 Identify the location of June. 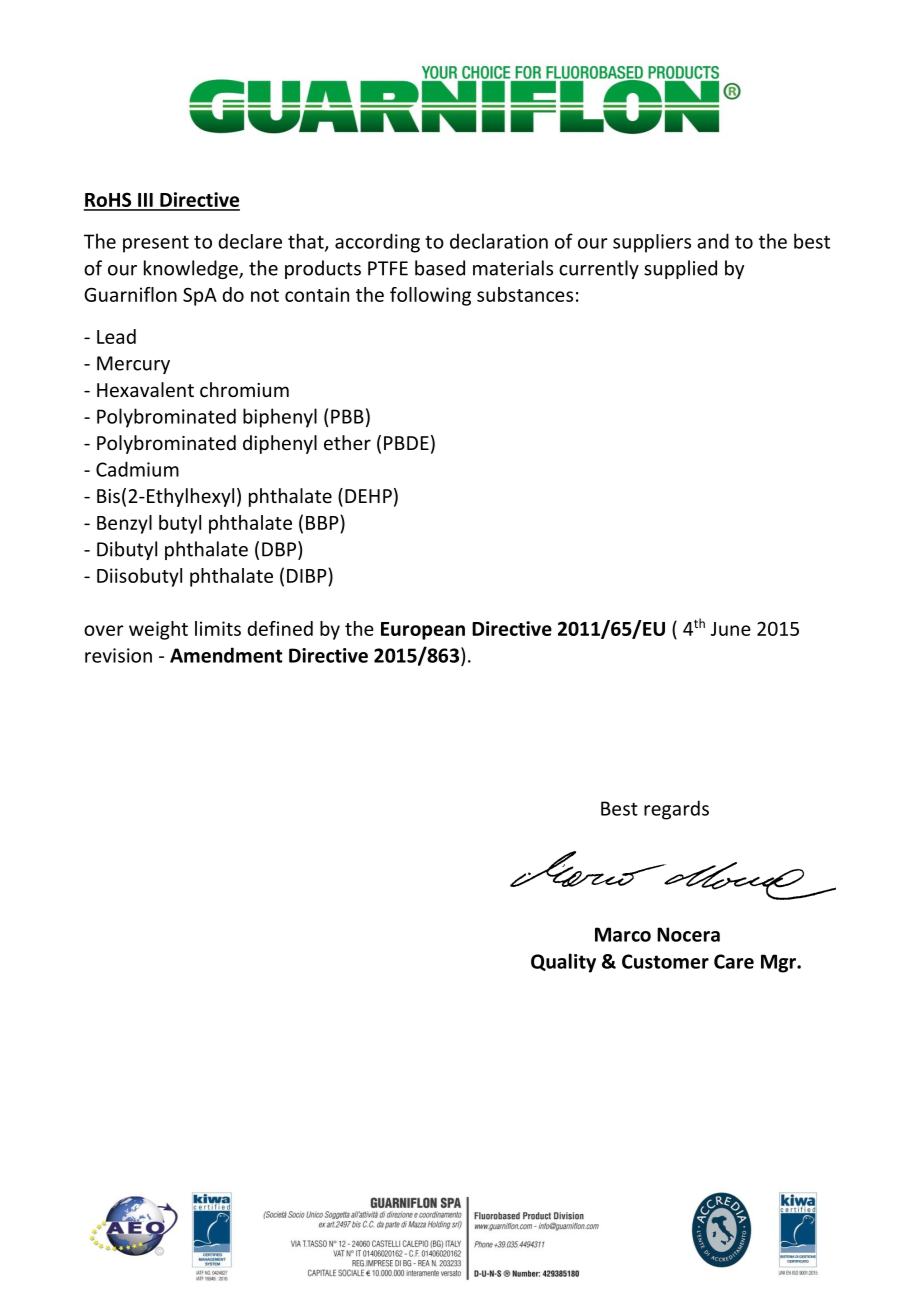
(731, 629).
